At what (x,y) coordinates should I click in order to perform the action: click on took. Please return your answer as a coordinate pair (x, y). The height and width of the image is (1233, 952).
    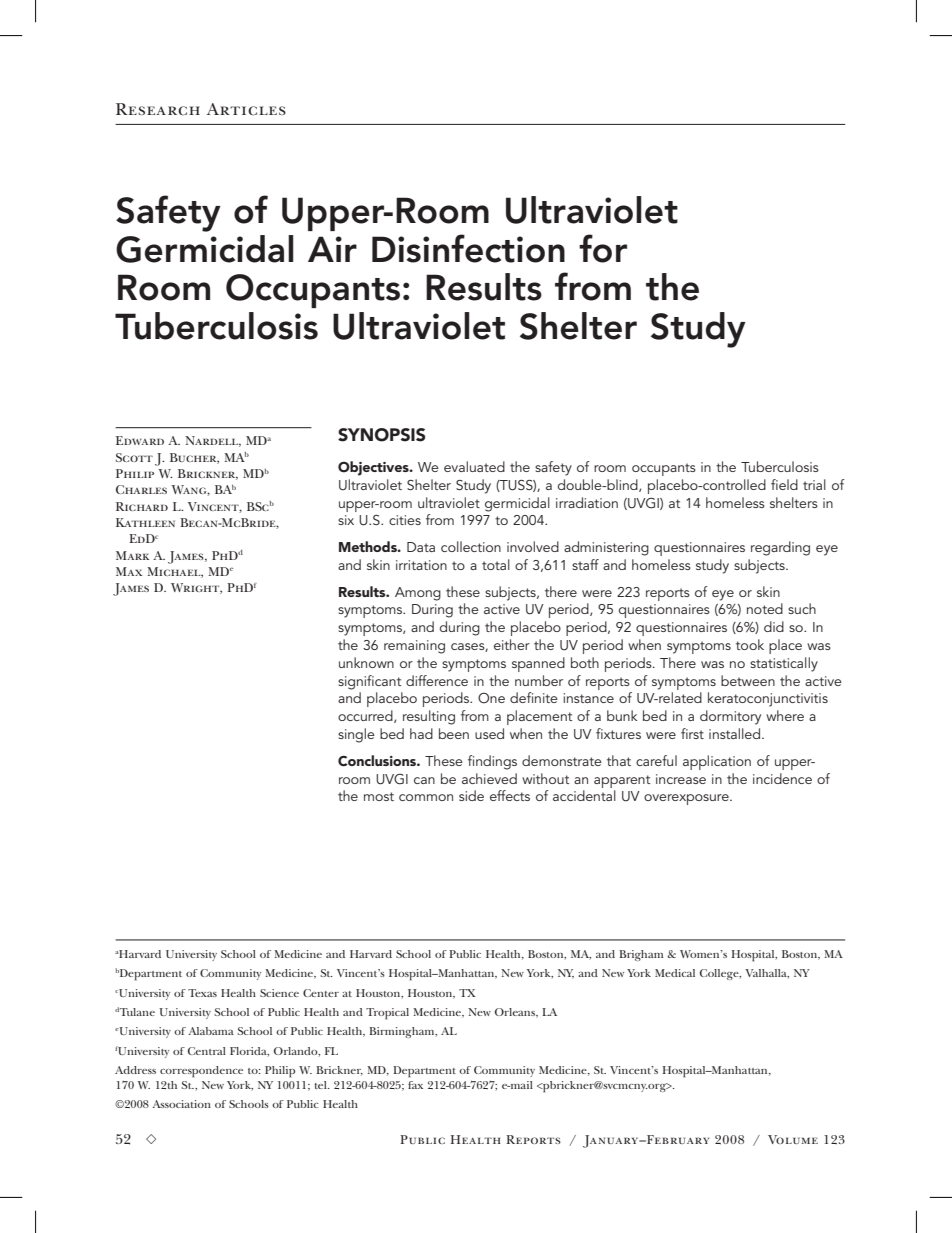
    Looking at the image, I should click on (750, 644).
